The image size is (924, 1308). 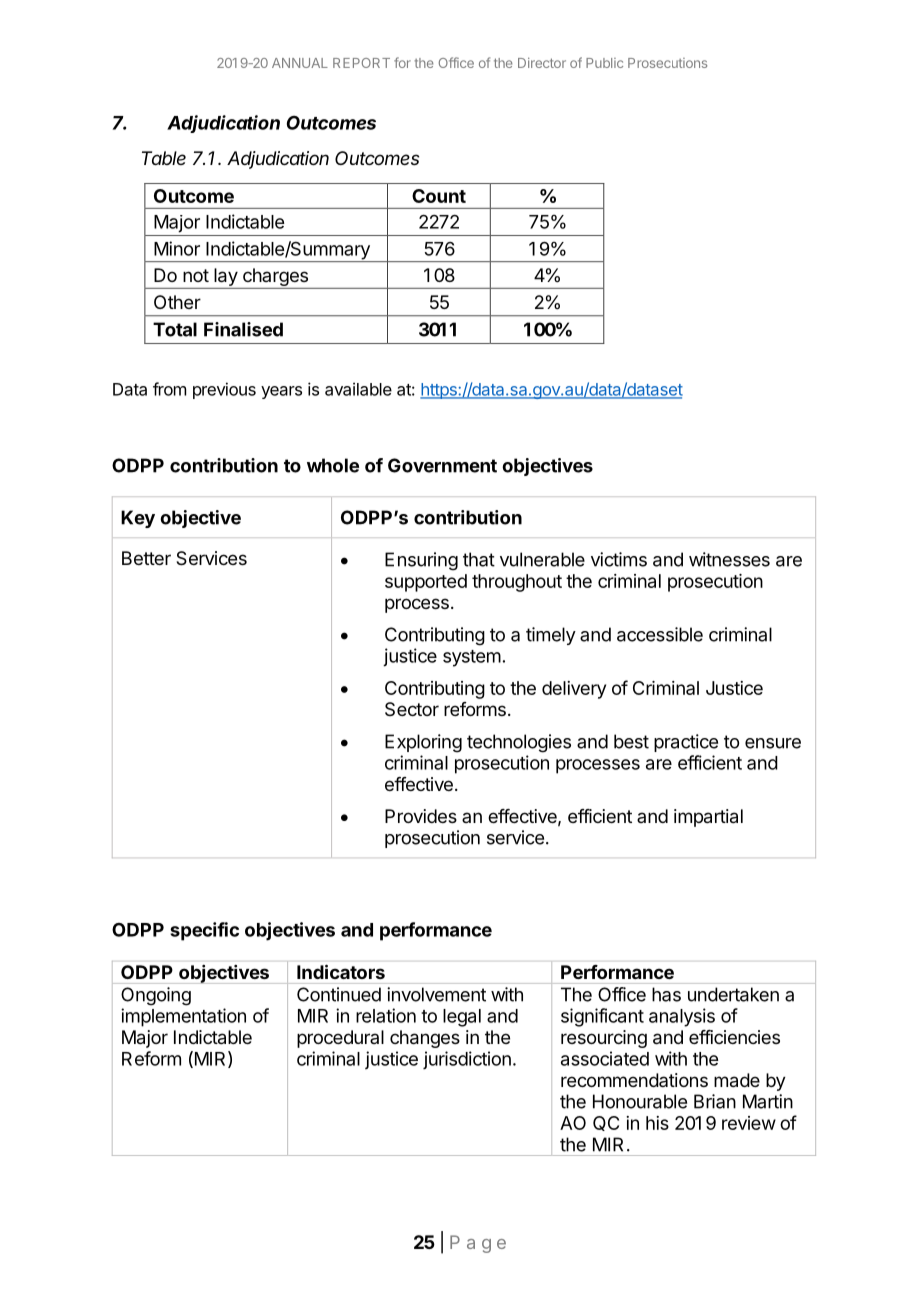 What do you see at coordinates (686, 743) in the screenshot?
I see `practice` at bounding box center [686, 743].
